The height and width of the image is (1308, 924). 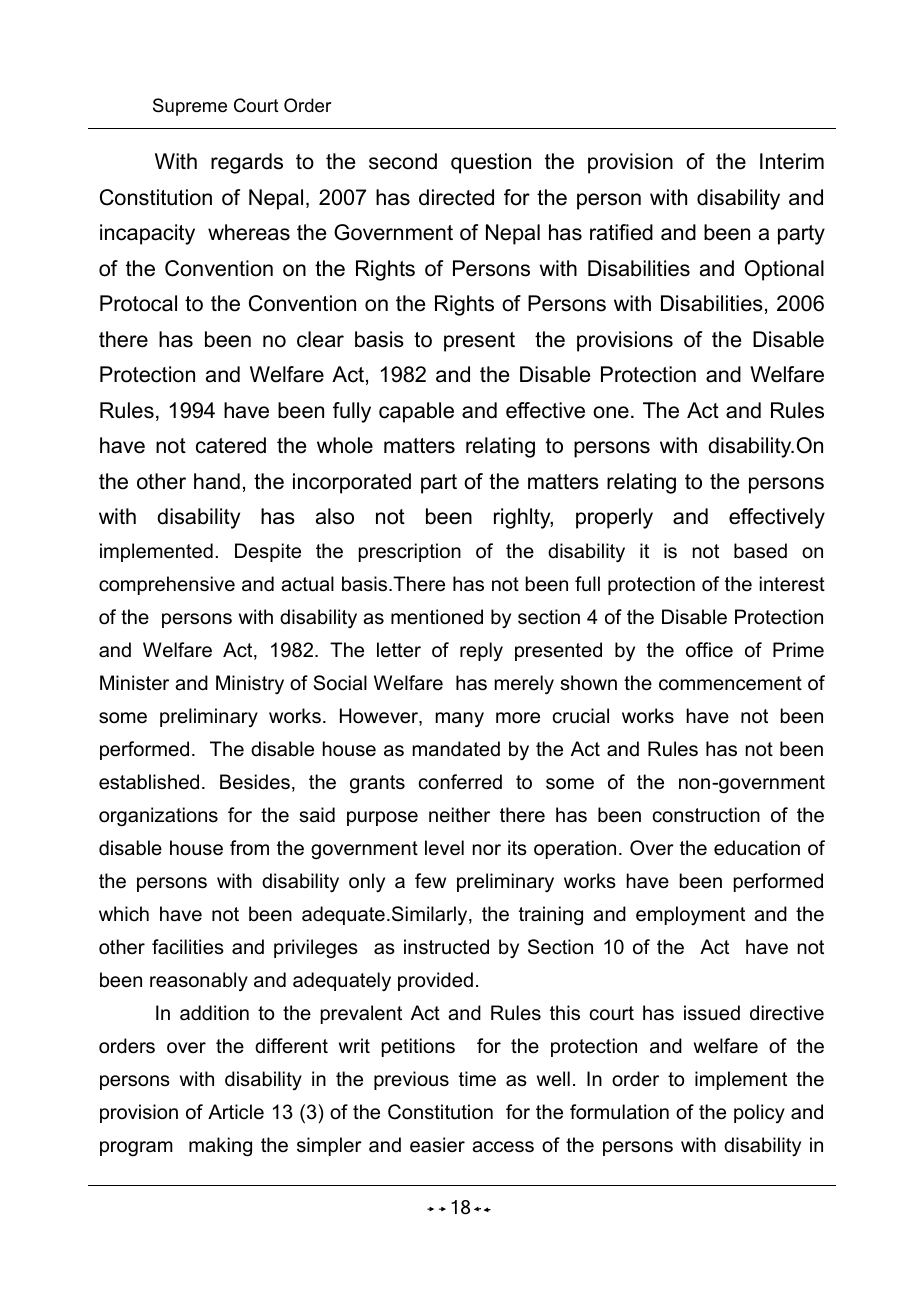 What do you see at coordinates (792, 161) in the image?
I see `Interim` at bounding box center [792, 161].
